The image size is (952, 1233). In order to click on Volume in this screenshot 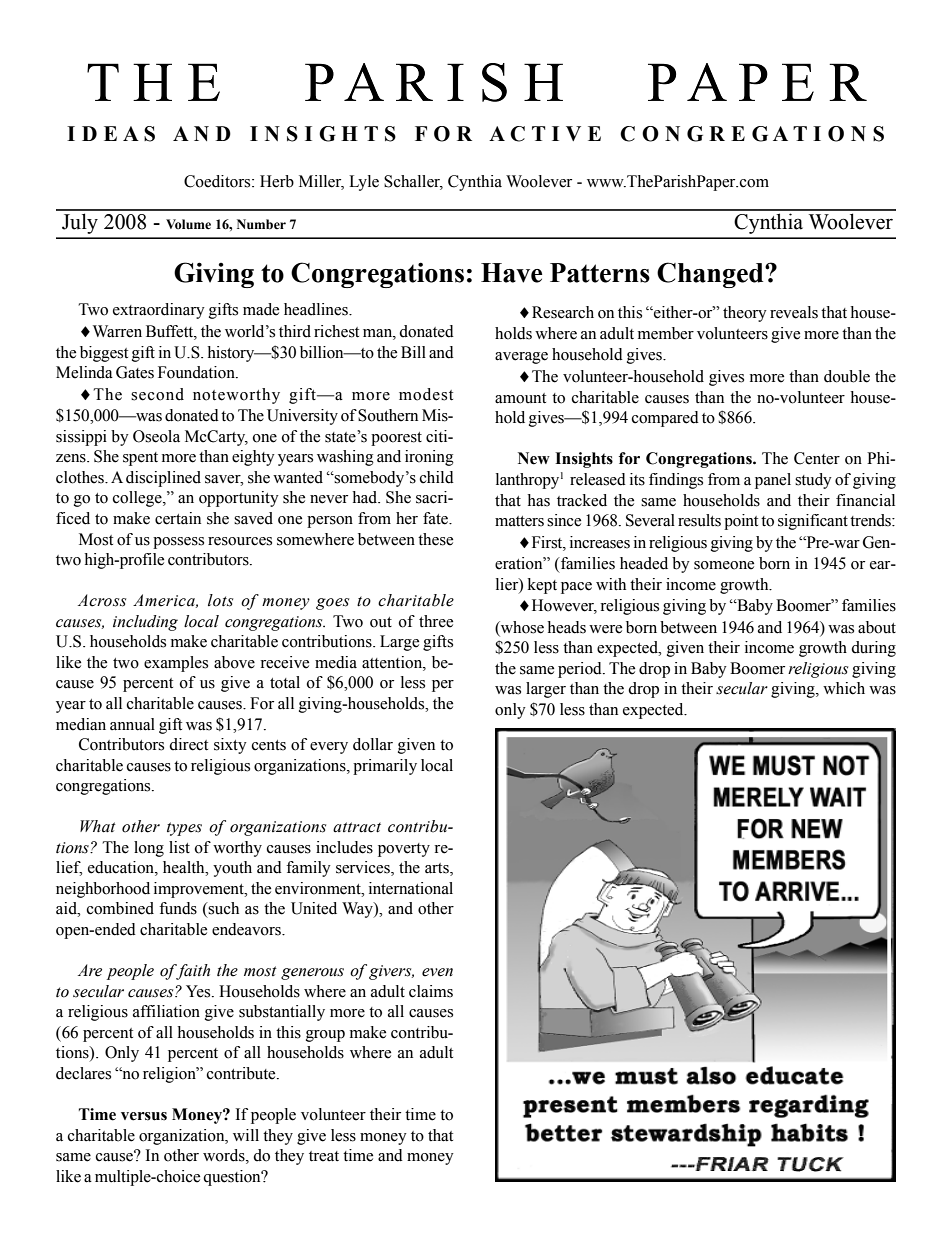, I will do `click(188, 224)`.
